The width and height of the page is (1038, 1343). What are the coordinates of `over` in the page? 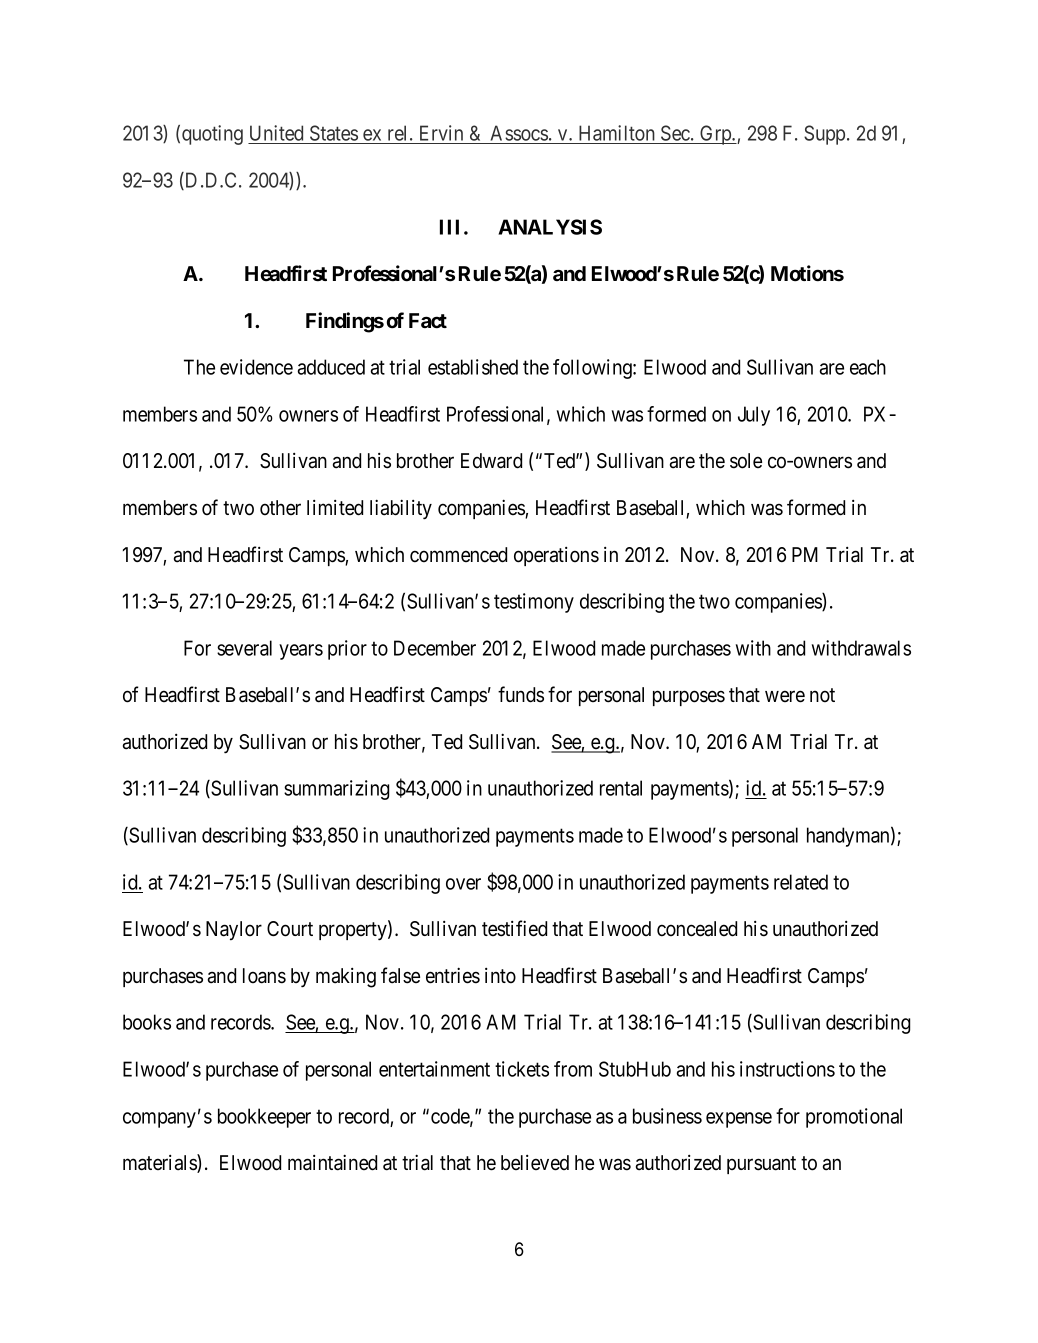 It's located at (463, 884).
